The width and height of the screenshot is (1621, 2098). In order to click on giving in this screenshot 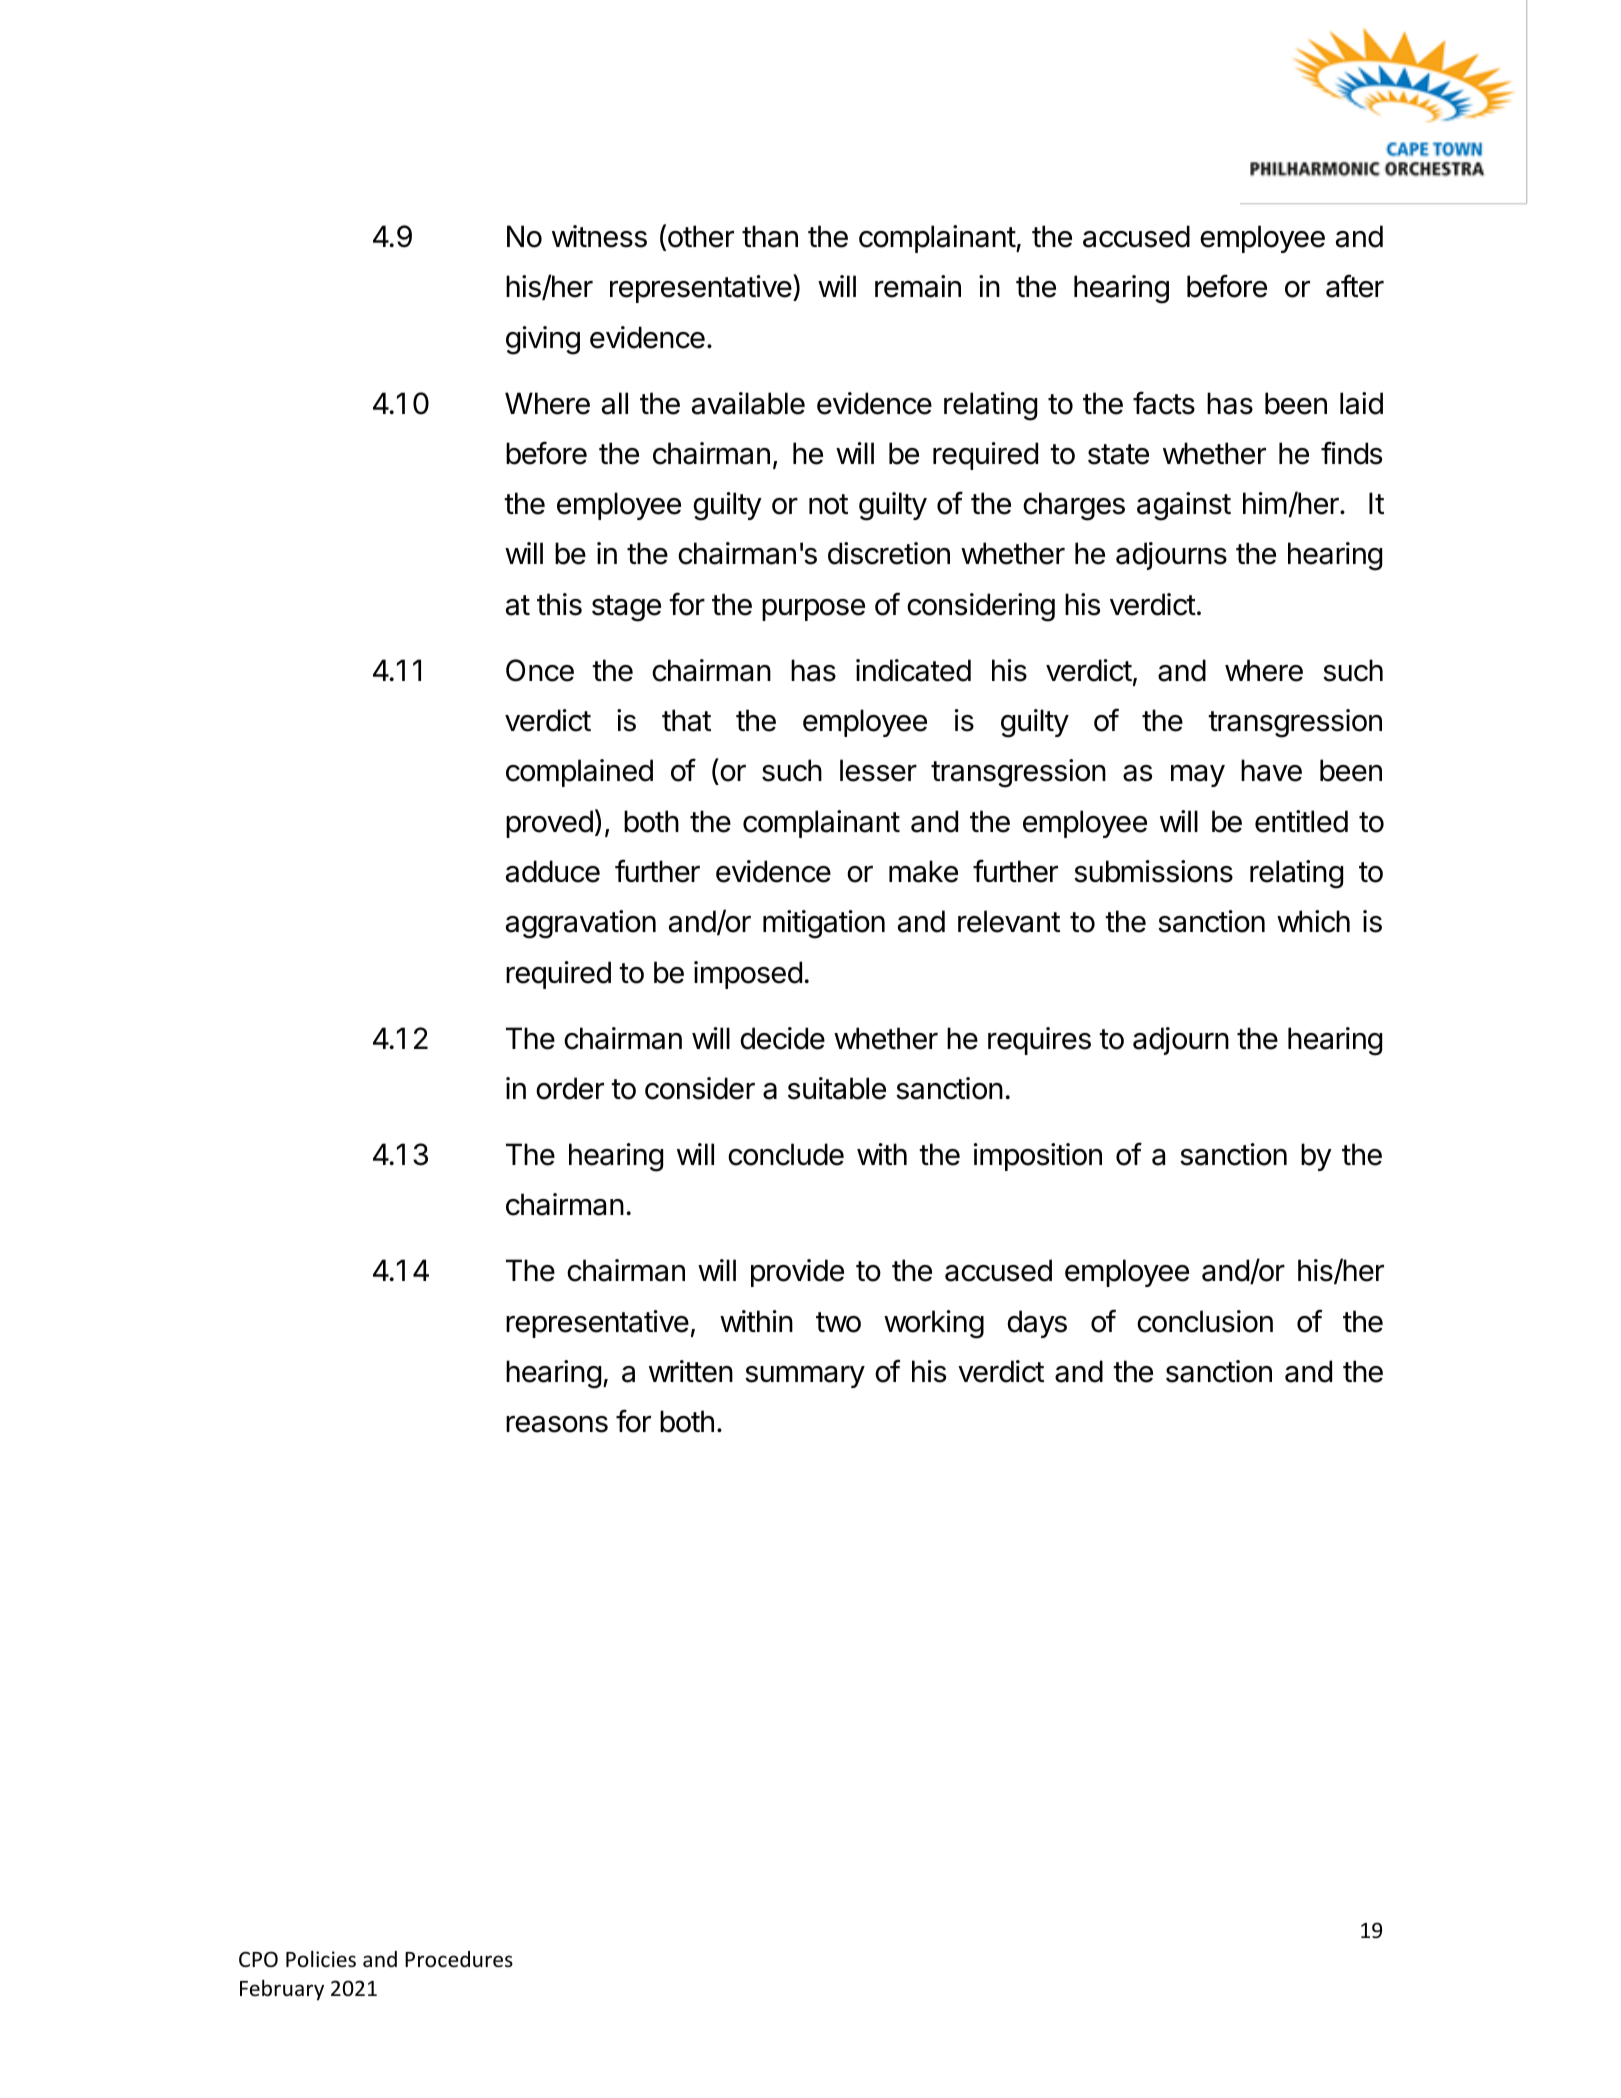, I will do `click(543, 340)`.
